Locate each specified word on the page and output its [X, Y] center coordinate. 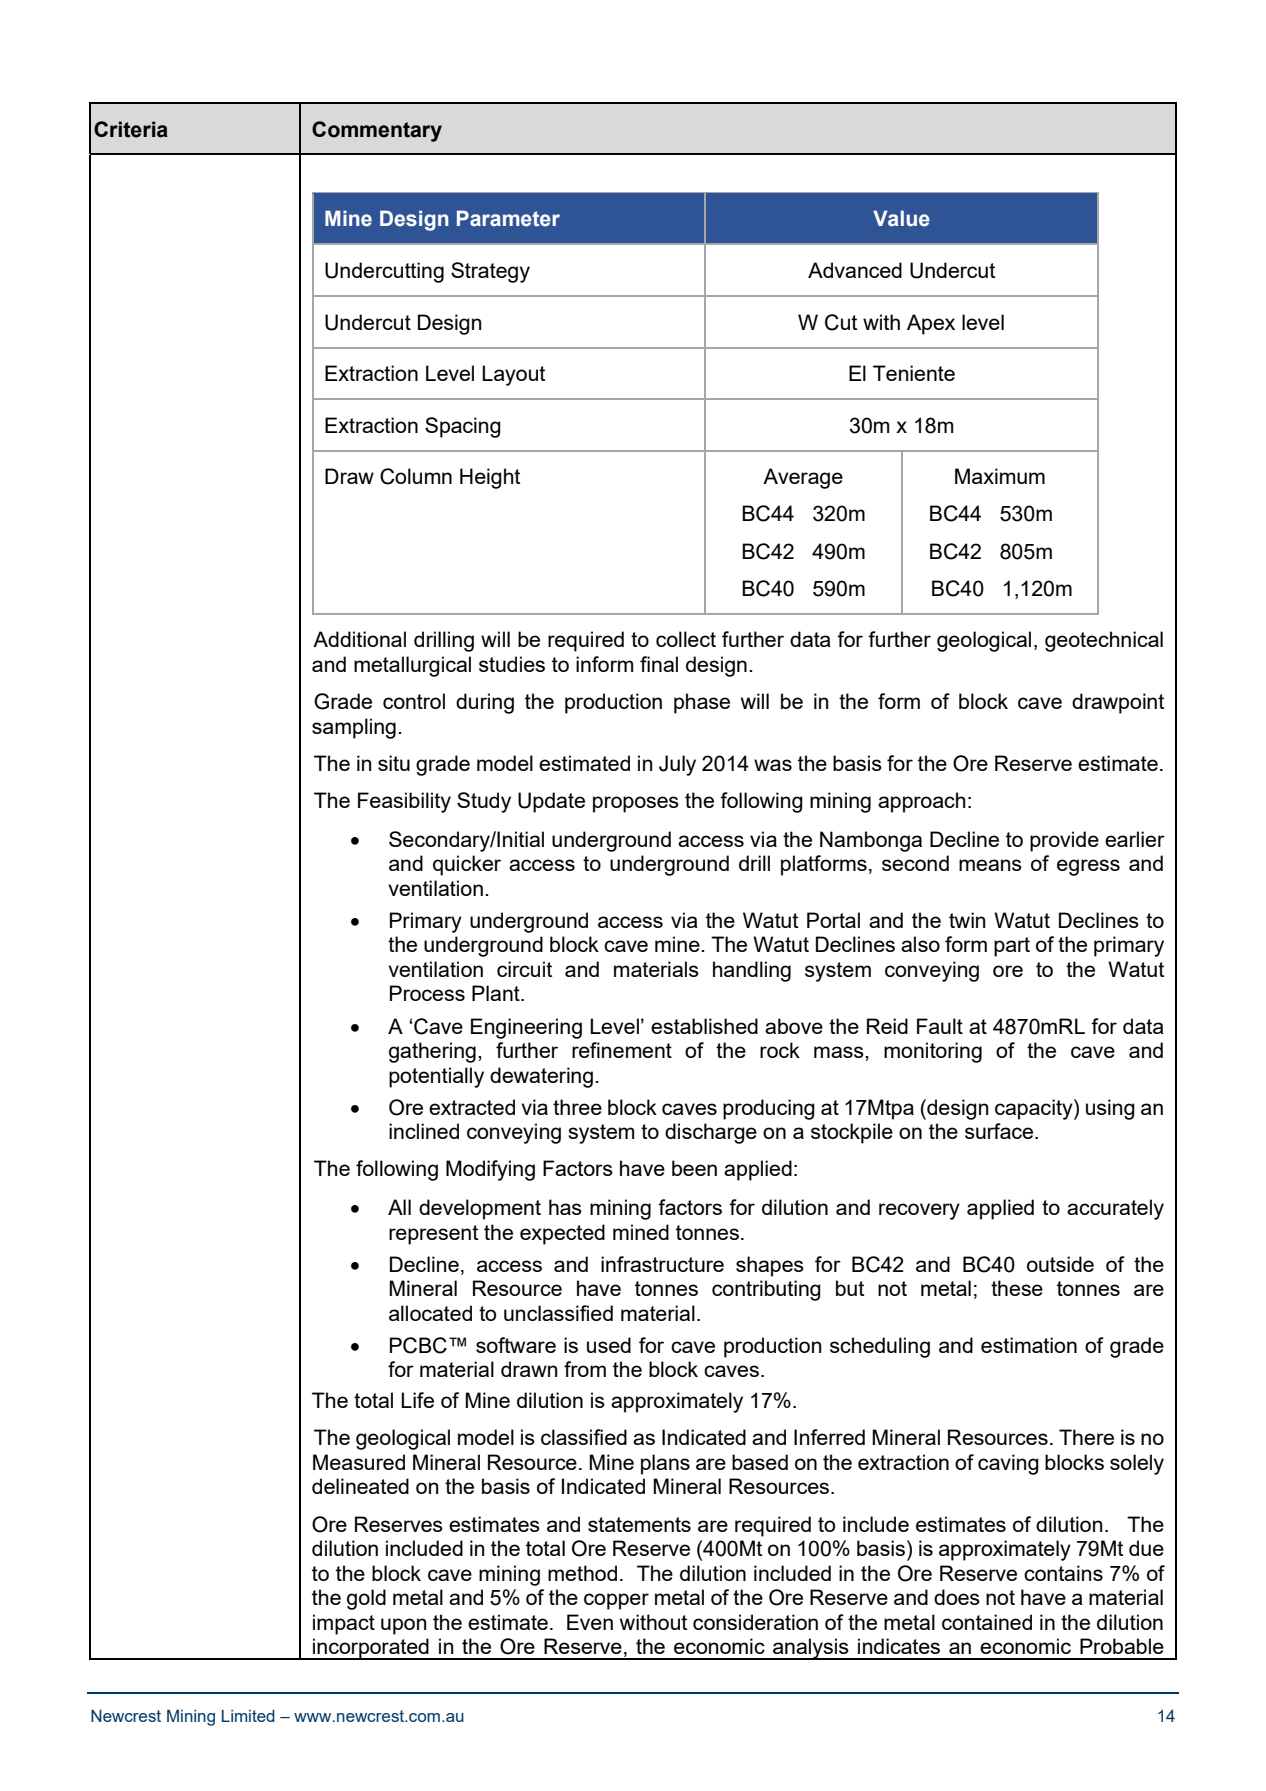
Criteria [131, 129]
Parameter [508, 218]
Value [901, 218]
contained [987, 1622]
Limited [248, 1716]
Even [590, 1622]
